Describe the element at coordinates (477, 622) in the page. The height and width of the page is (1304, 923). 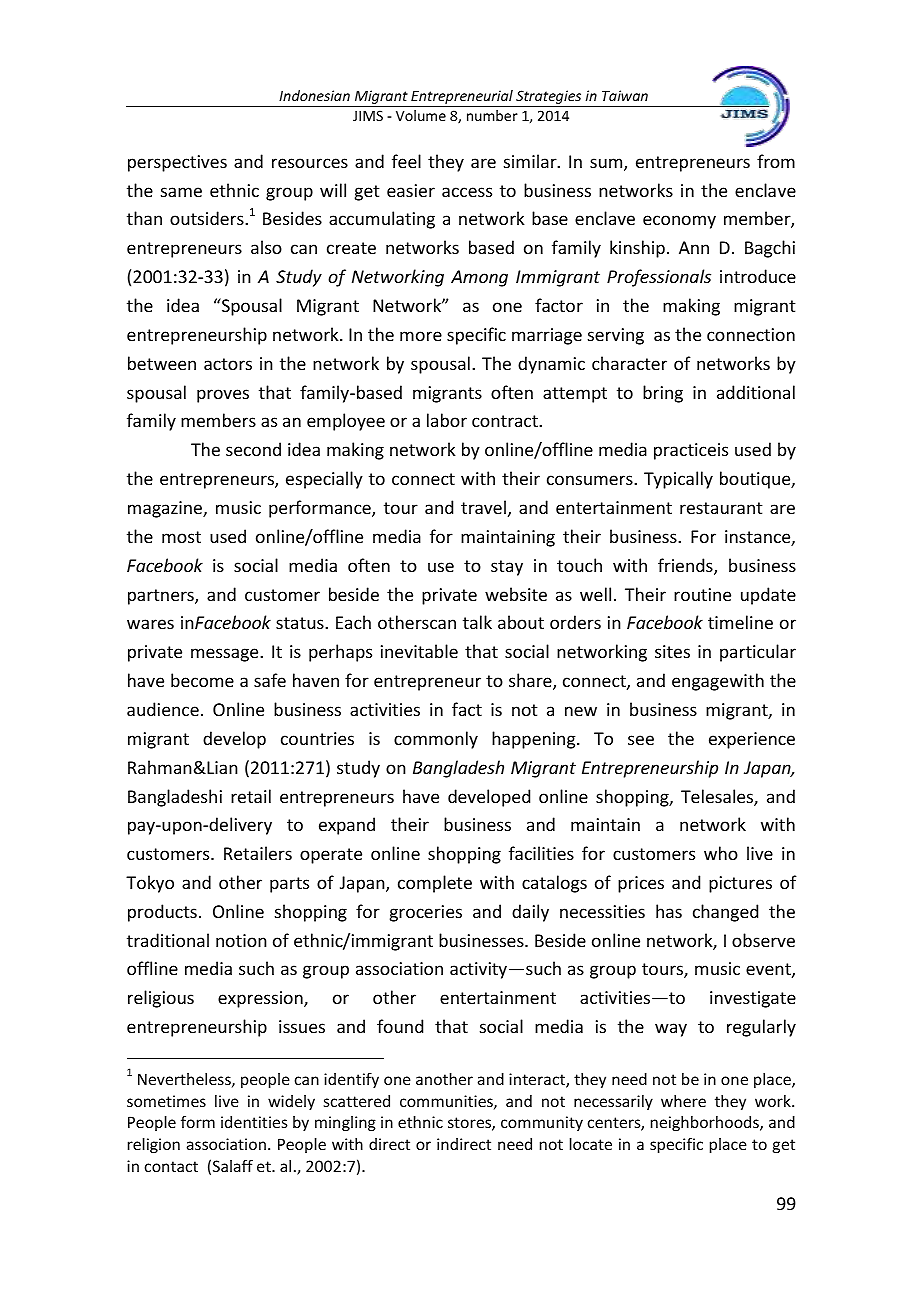
I see `talk` at that location.
